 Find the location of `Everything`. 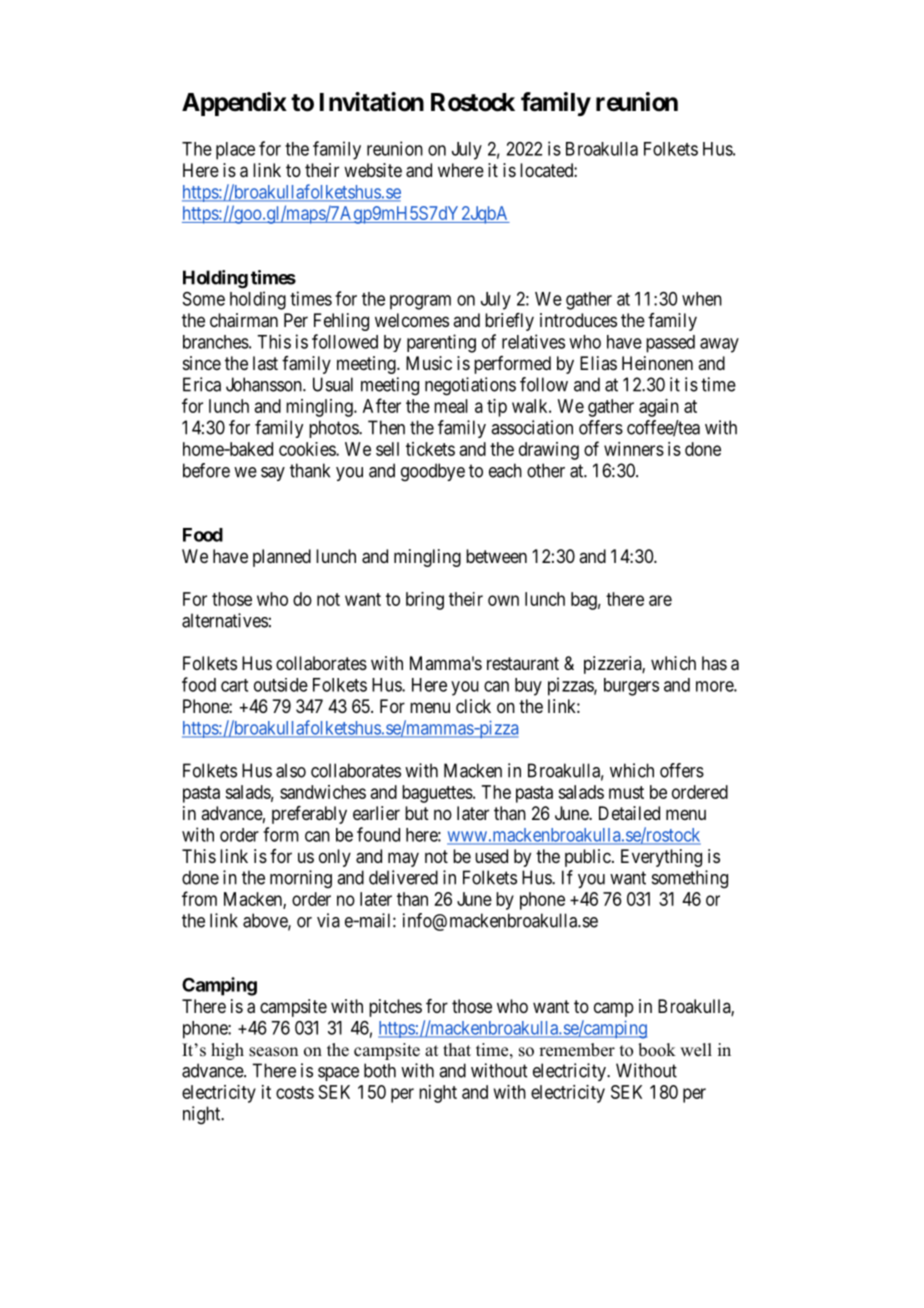

Everything is located at coordinates (661, 858).
